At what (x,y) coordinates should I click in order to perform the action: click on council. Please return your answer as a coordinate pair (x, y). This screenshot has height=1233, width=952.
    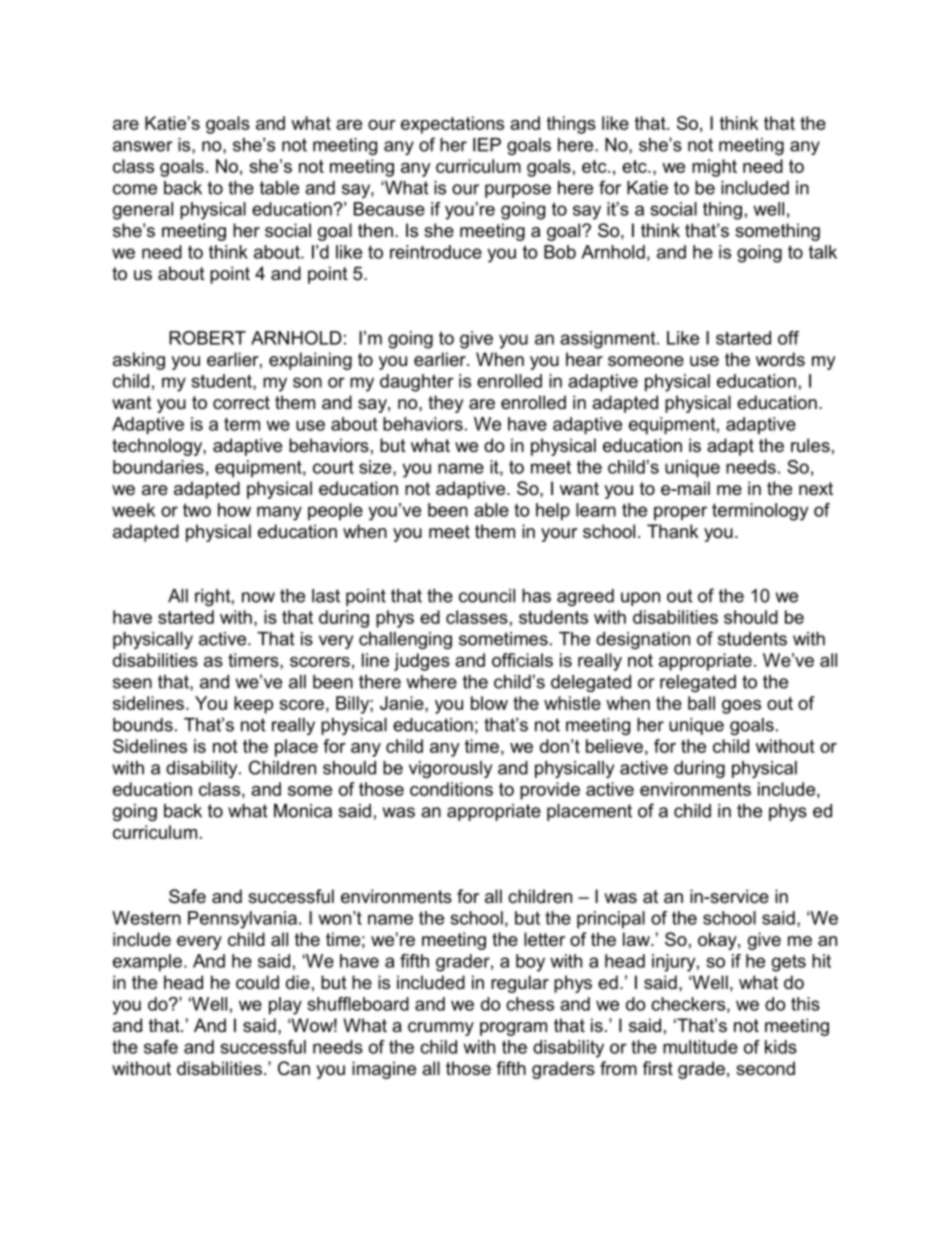
    Looking at the image, I should click on (487, 596).
